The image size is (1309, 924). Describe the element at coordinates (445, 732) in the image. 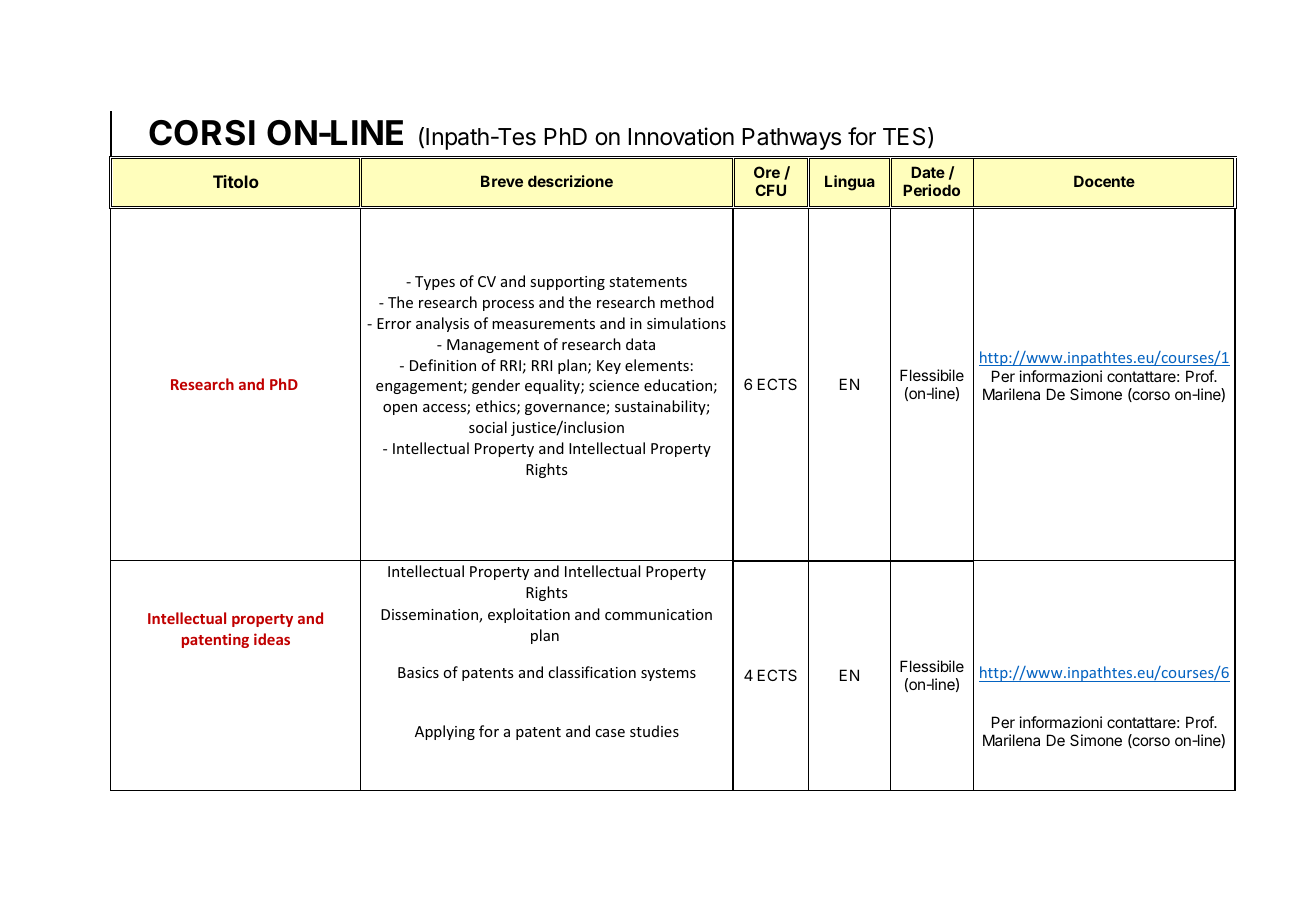

I see `Applying` at that location.
